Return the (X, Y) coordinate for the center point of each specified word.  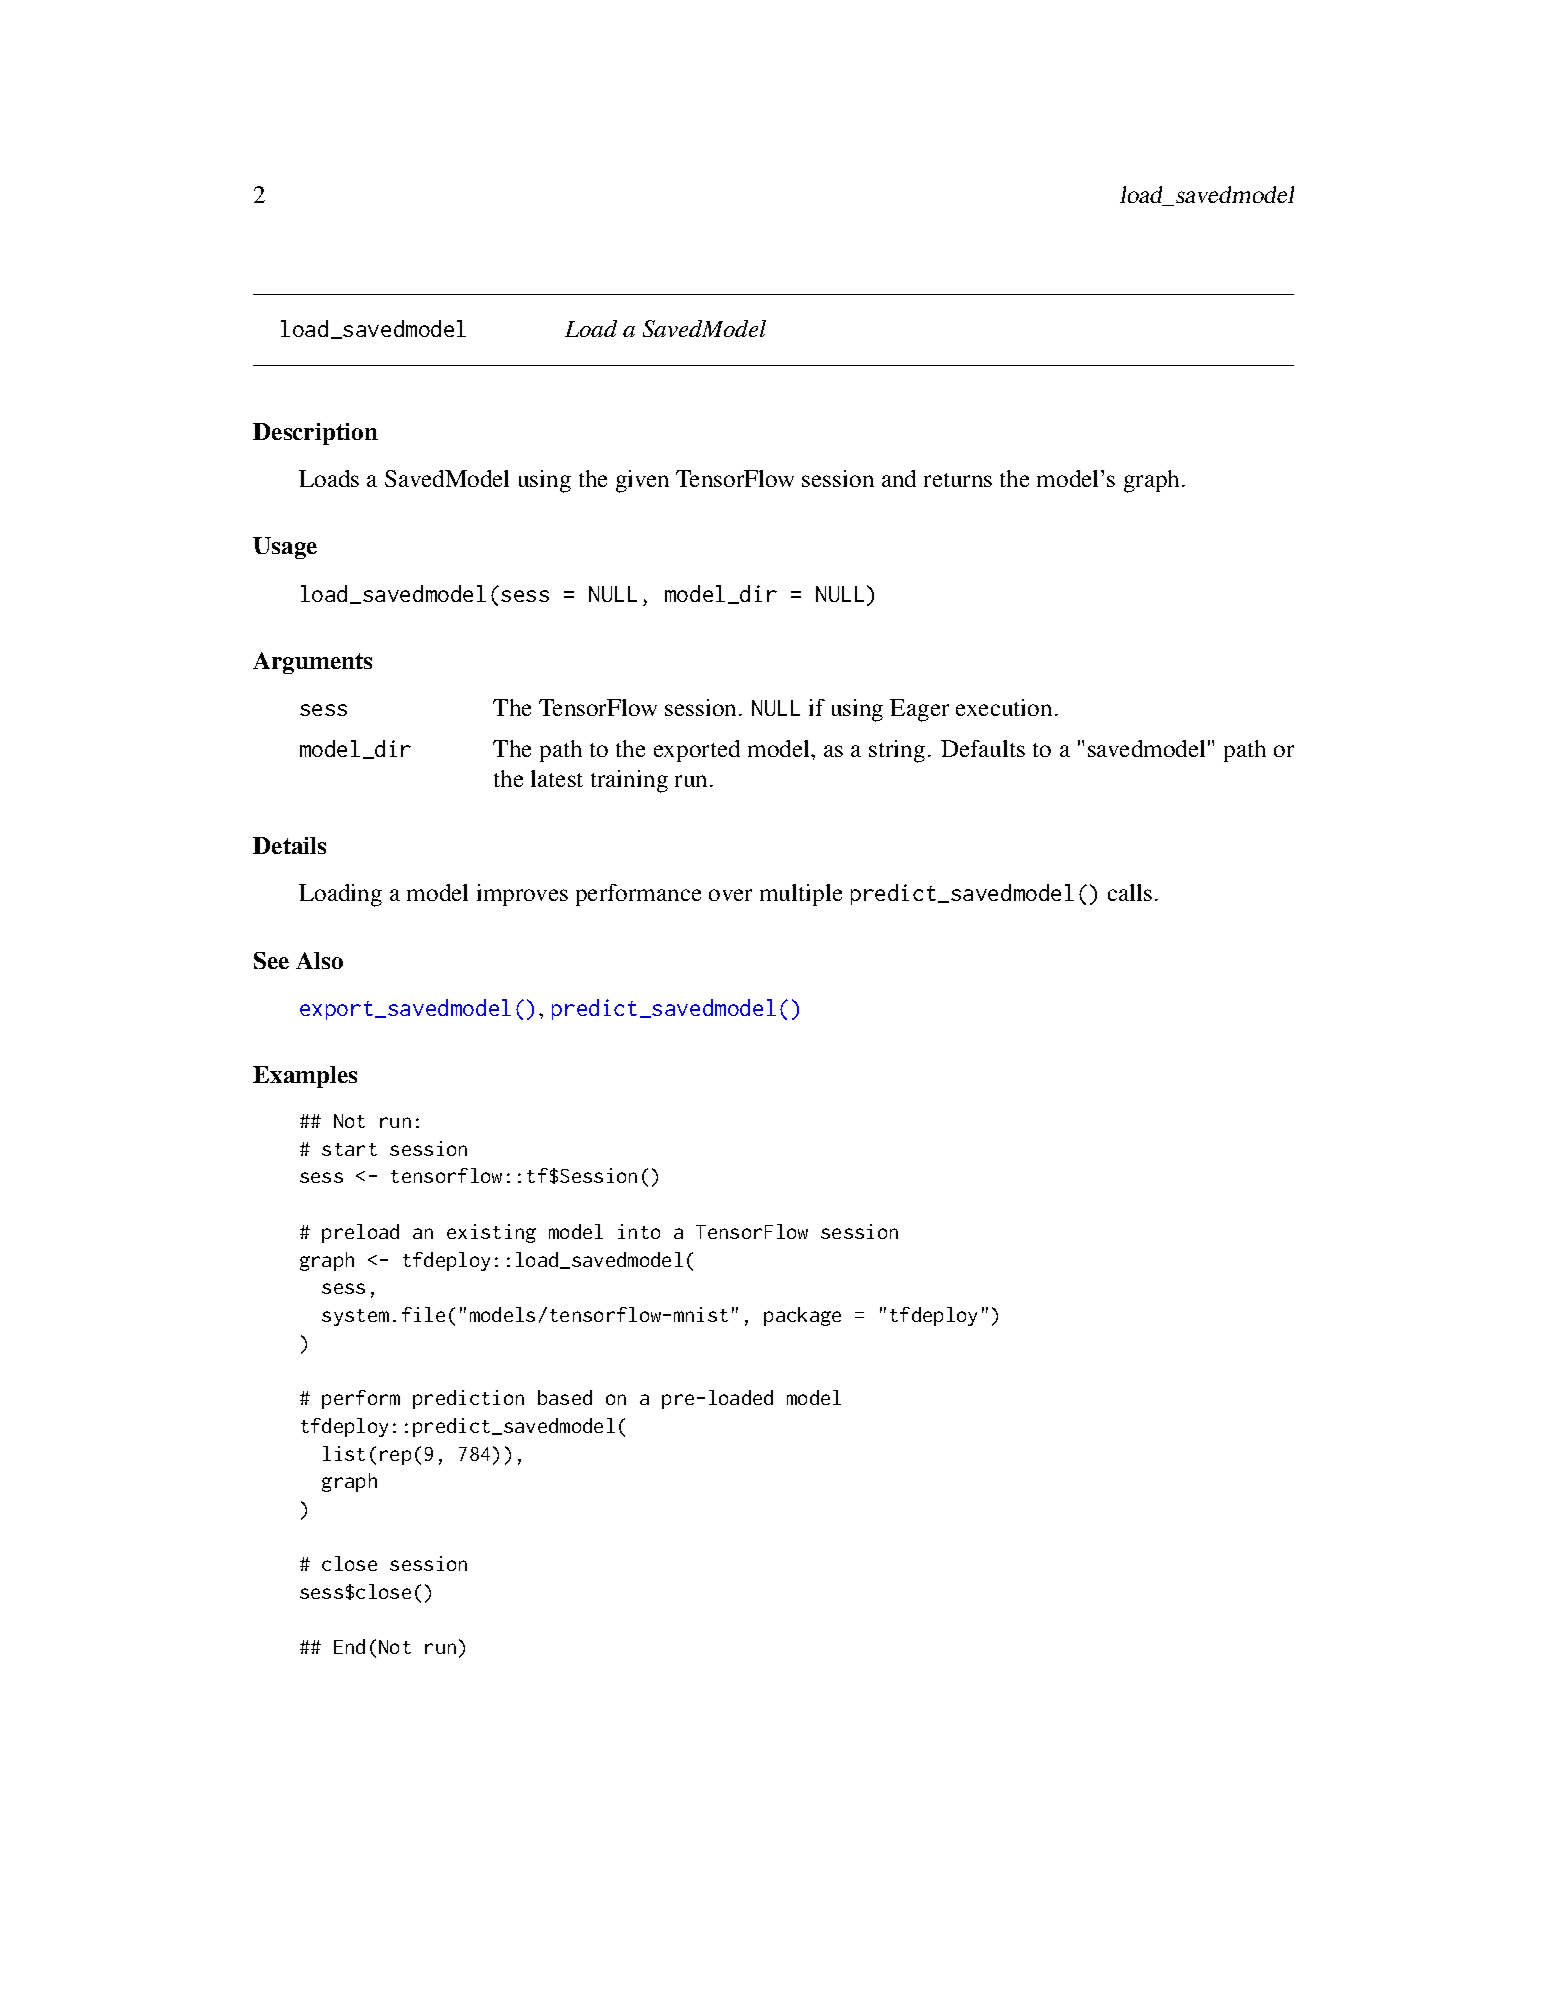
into (639, 1231)
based (565, 1397)
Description (315, 434)
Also (319, 960)
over (730, 895)
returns (958, 480)
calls (1130, 892)
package (802, 1316)
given (642, 481)
